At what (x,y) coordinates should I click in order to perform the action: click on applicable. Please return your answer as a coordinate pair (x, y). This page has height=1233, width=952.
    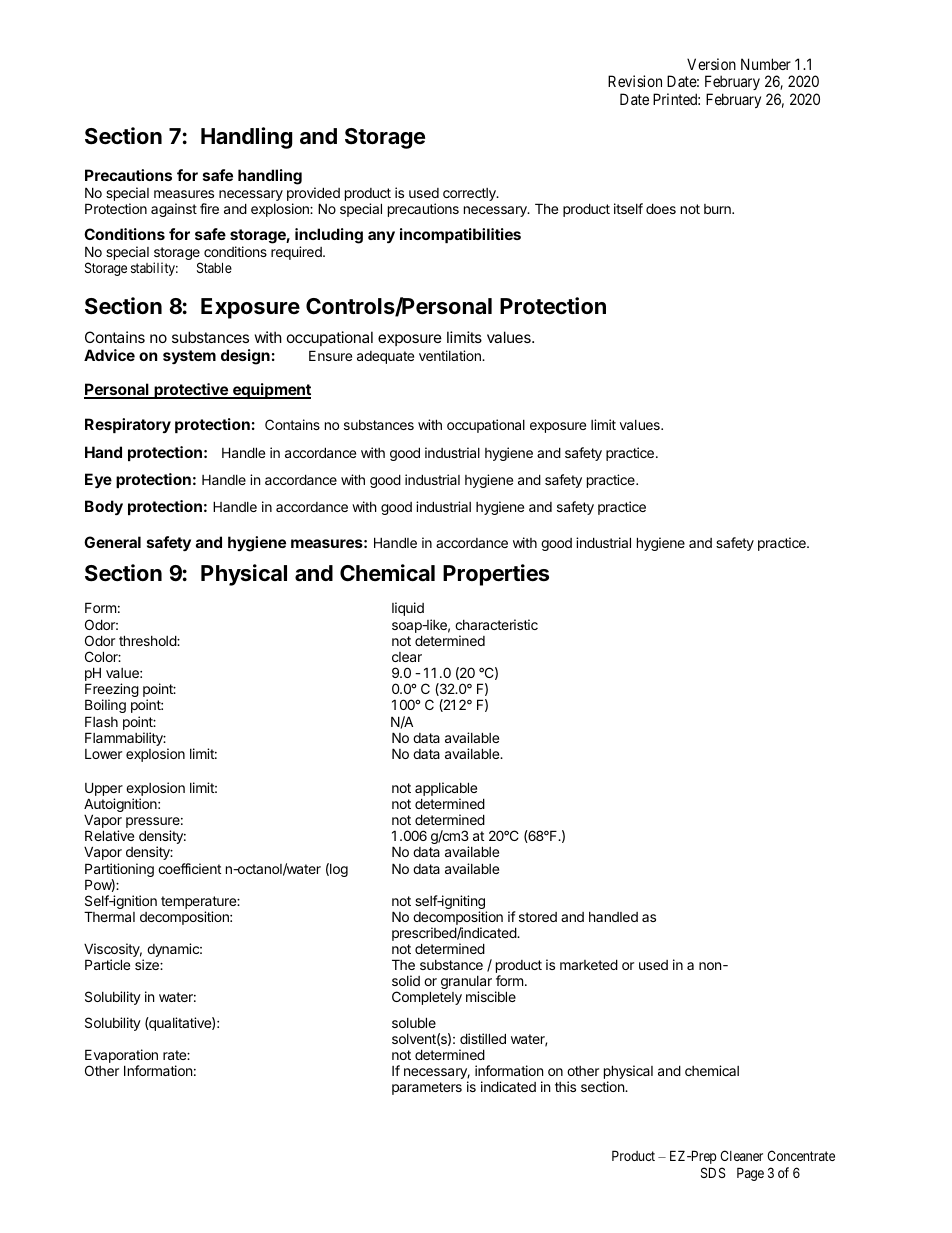
    Looking at the image, I should click on (446, 790).
